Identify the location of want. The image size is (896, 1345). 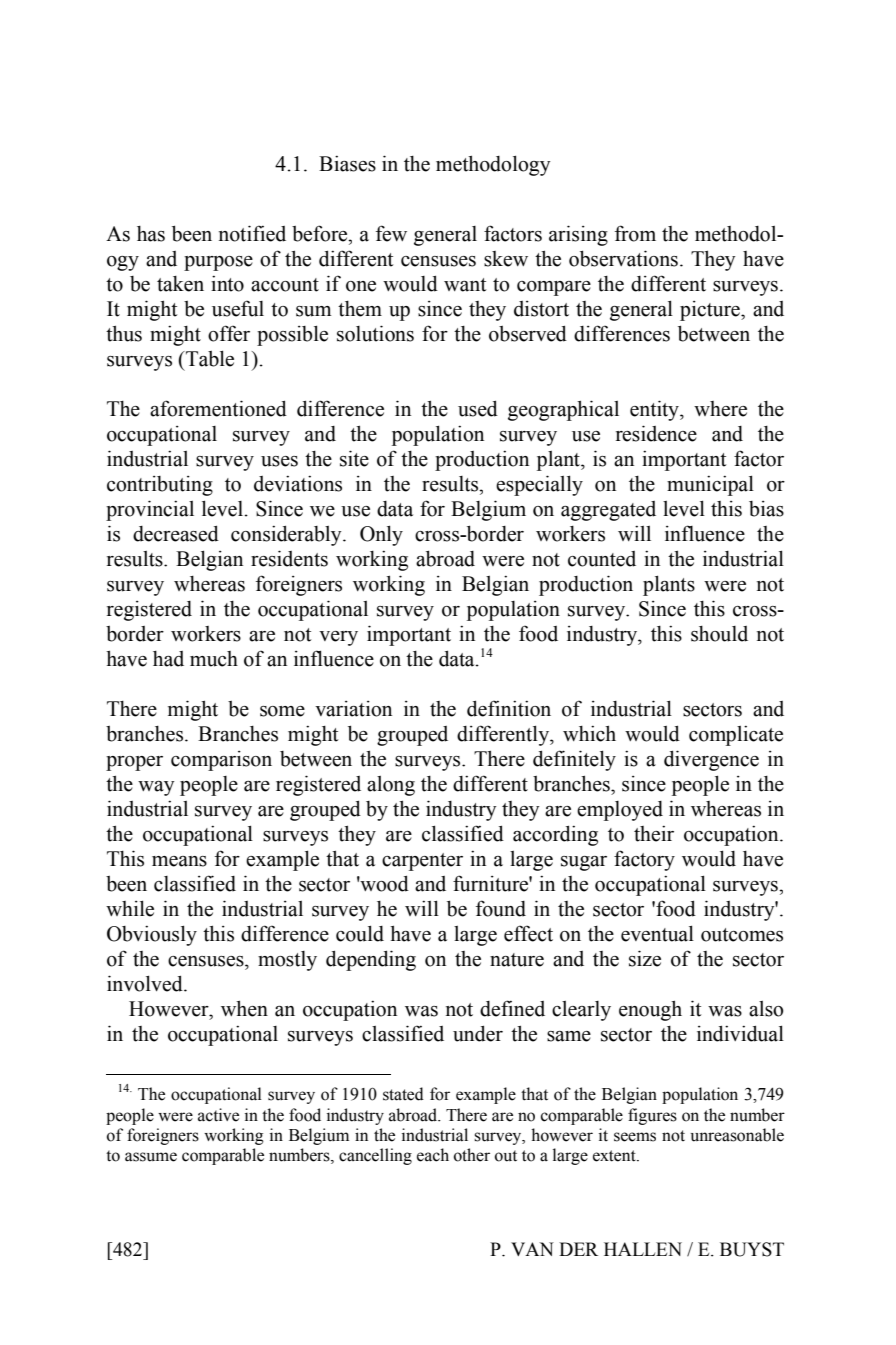
(465, 285).
